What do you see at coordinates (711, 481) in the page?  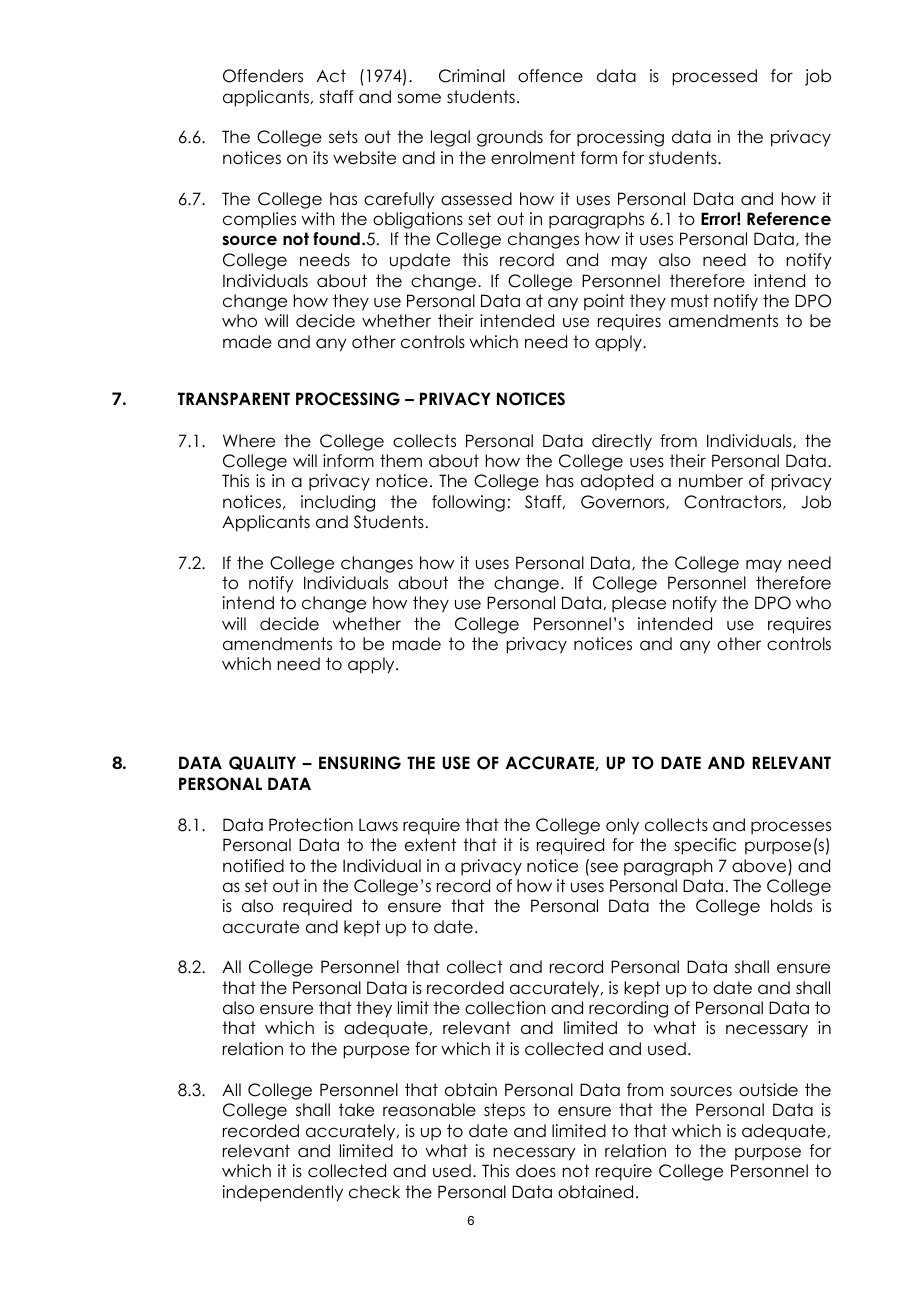 I see `number` at bounding box center [711, 481].
